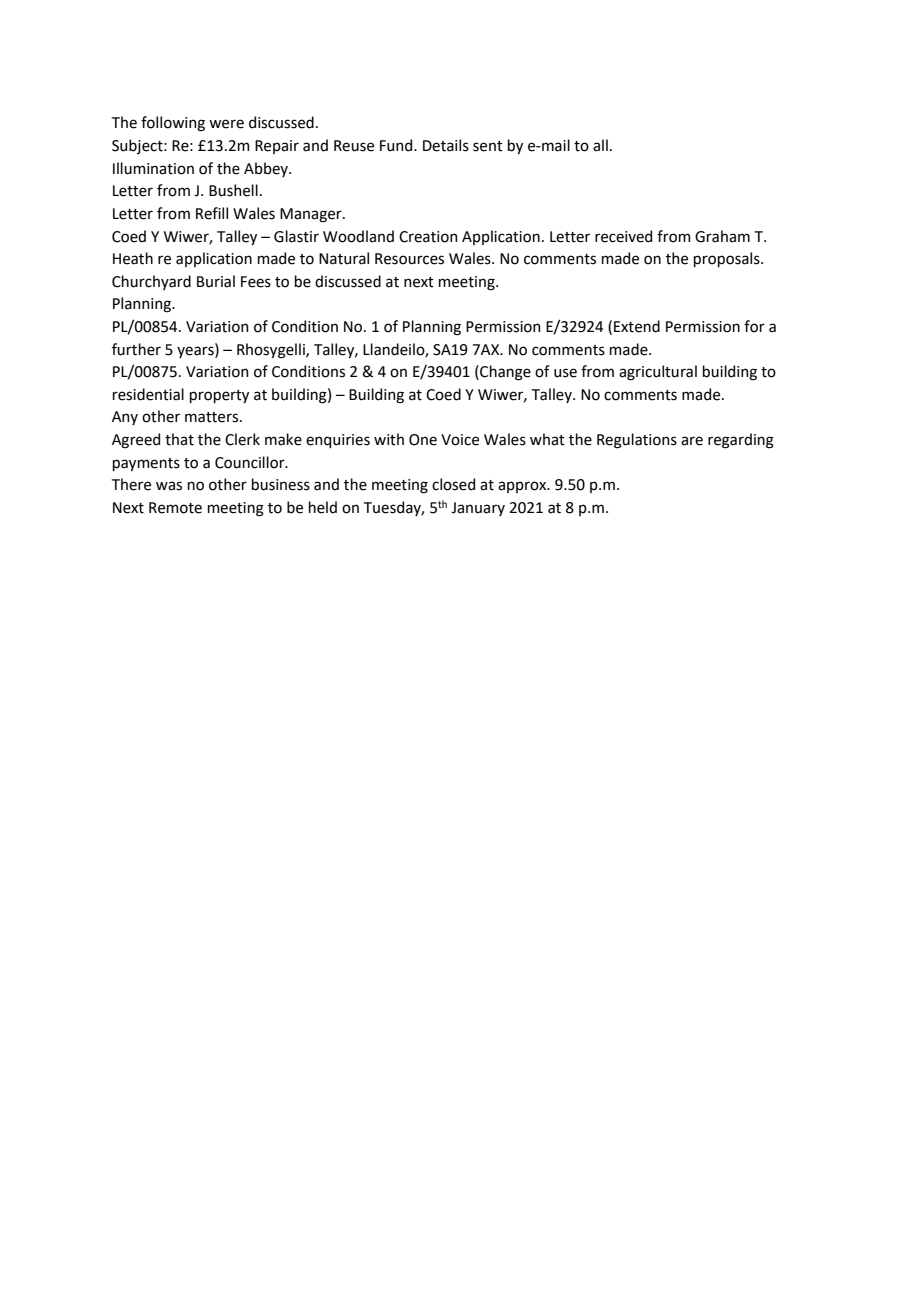 The height and width of the image is (1308, 924). What do you see at coordinates (428, 237) in the image?
I see `Creation` at bounding box center [428, 237].
